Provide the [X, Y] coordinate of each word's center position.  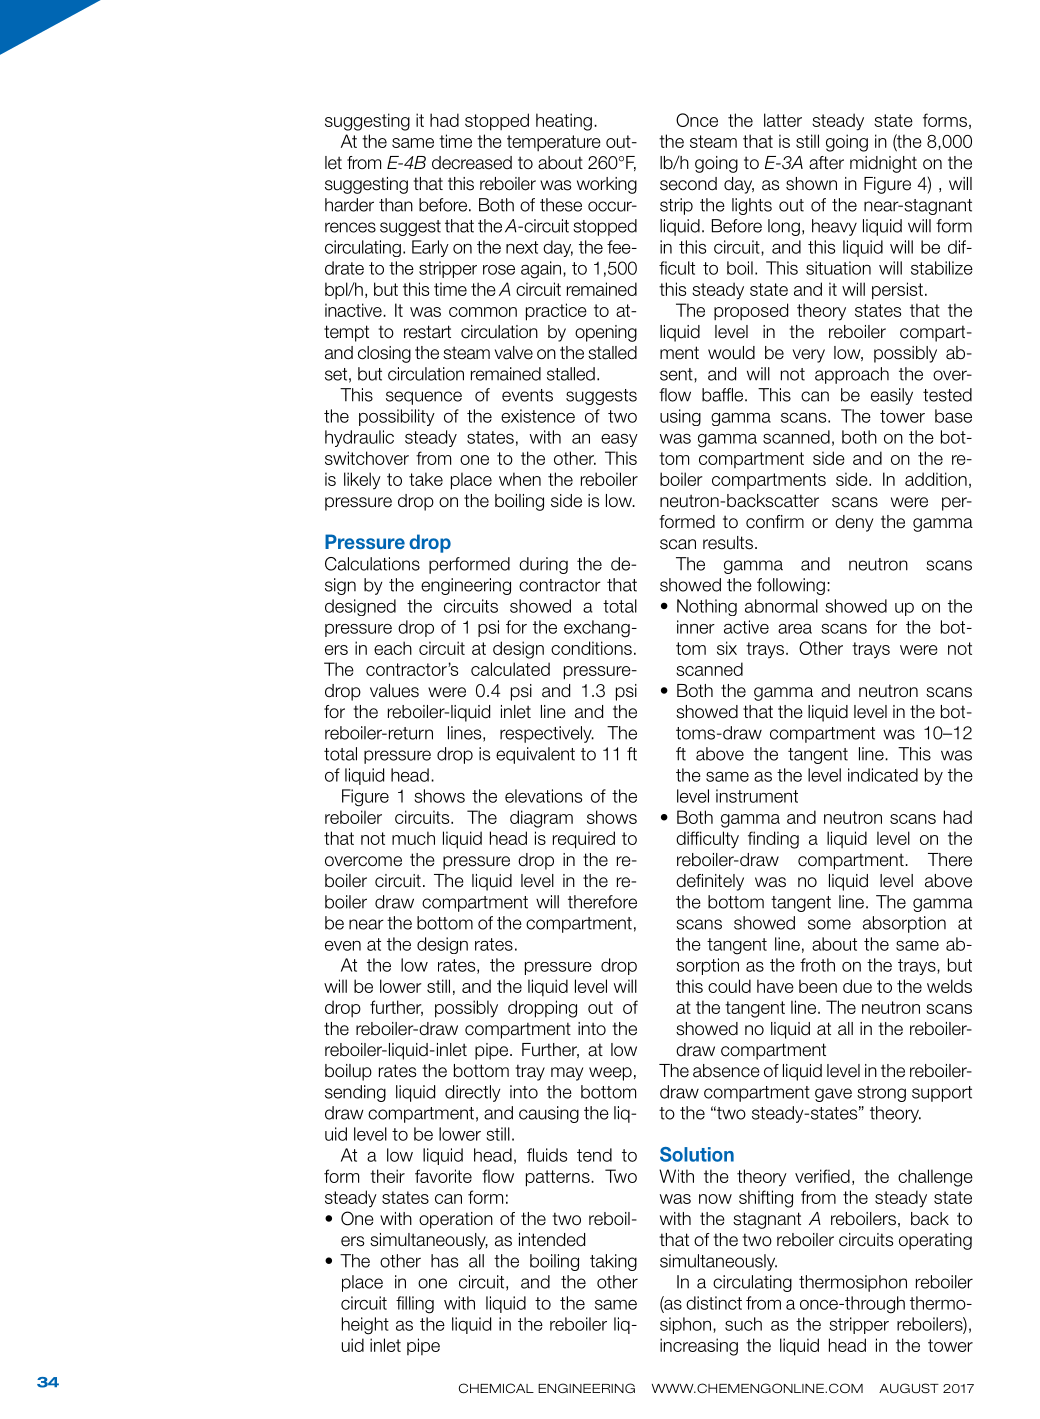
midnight [883, 164]
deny [854, 523]
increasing [699, 1347]
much [413, 838]
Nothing [707, 607]
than [396, 205]
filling [415, 1305]
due [857, 986]
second [688, 184]
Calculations [372, 564]
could [729, 986]
